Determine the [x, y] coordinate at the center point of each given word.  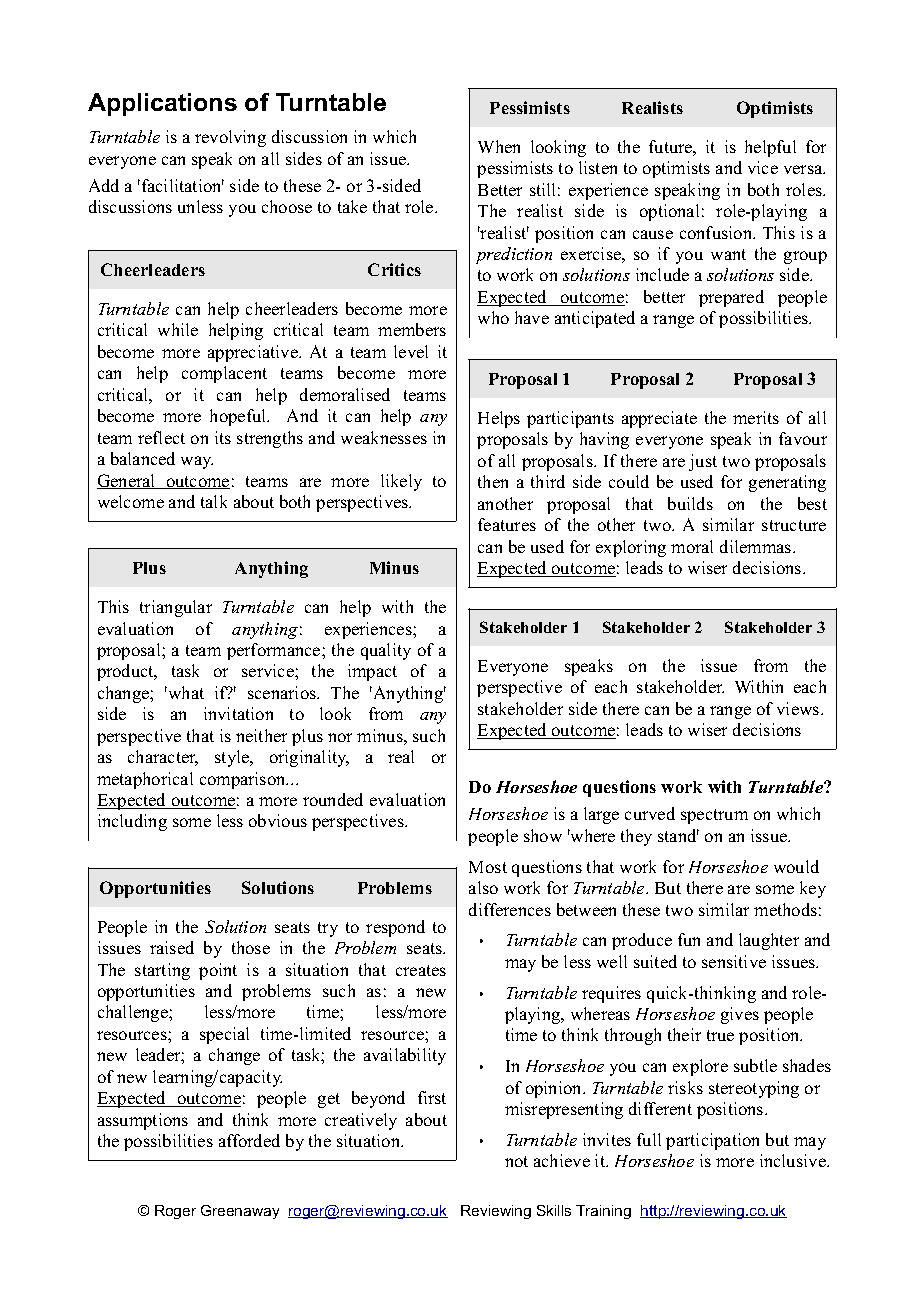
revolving [230, 138]
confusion [717, 232]
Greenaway [240, 1212]
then [493, 481]
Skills [554, 1210]
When [499, 146]
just [703, 462]
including [132, 822]
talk [214, 501]
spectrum [714, 816]
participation [712, 1141]
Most [488, 867]
